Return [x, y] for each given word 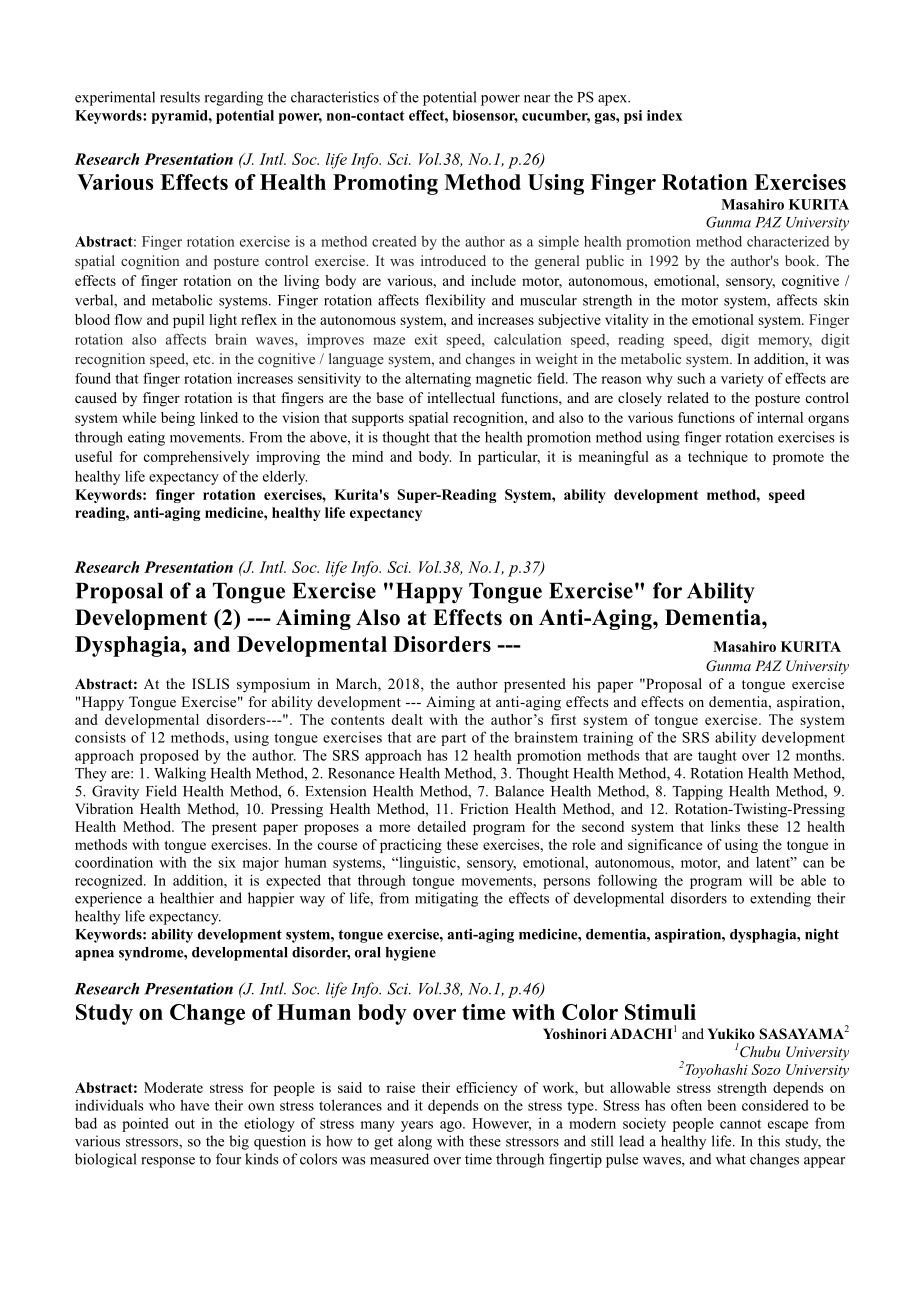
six [227, 862]
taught [717, 756]
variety [742, 380]
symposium [273, 685]
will [760, 880]
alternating [438, 379]
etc [203, 359]
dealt [407, 719]
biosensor [485, 116]
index [665, 115]
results [180, 97]
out [185, 1124]
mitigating [446, 899]
